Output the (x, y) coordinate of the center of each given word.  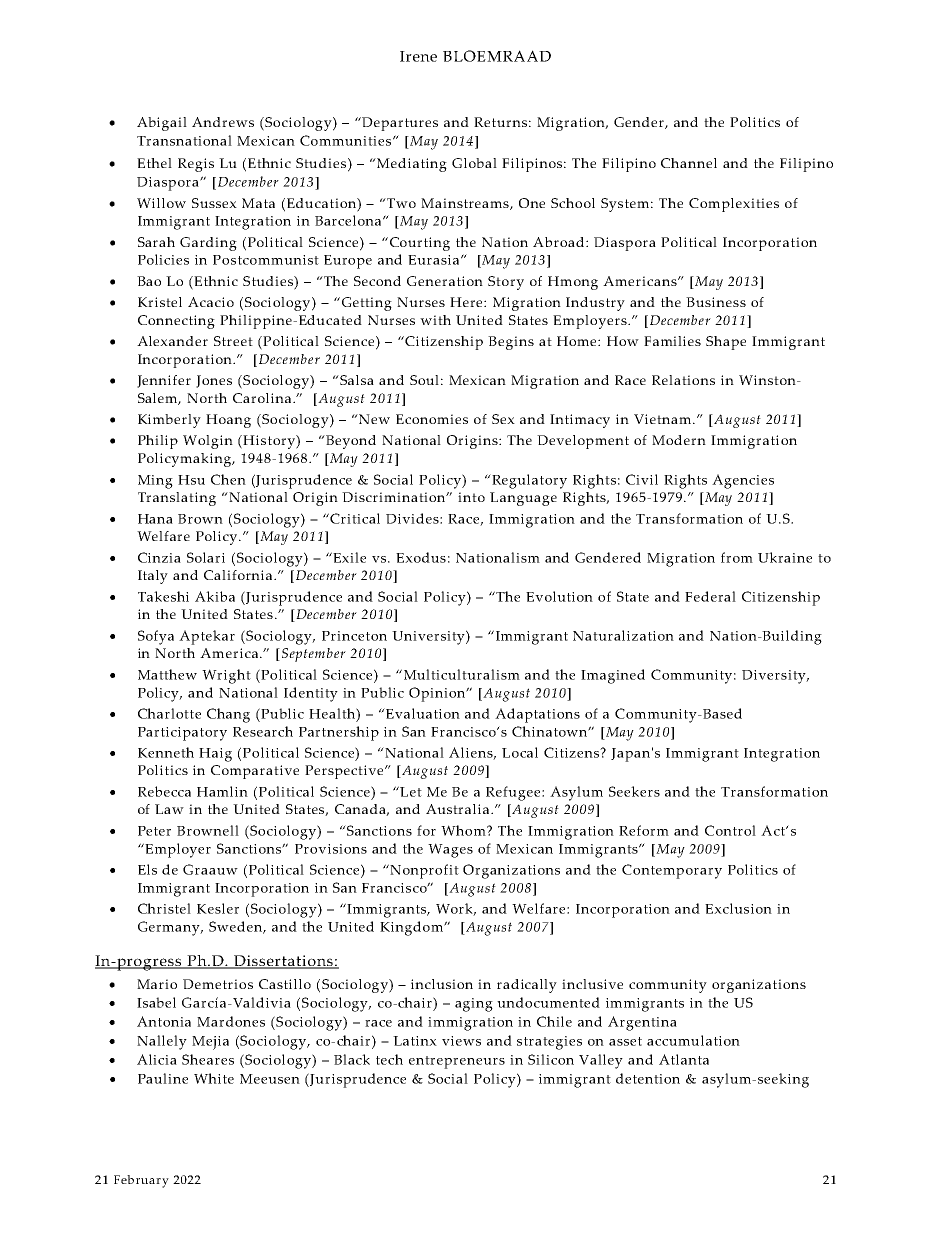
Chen (228, 479)
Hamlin (222, 791)
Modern (679, 440)
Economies (432, 419)
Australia (459, 809)
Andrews (223, 122)
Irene (418, 56)
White (214, 1078)
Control (730, 830)
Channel (689, 163)
